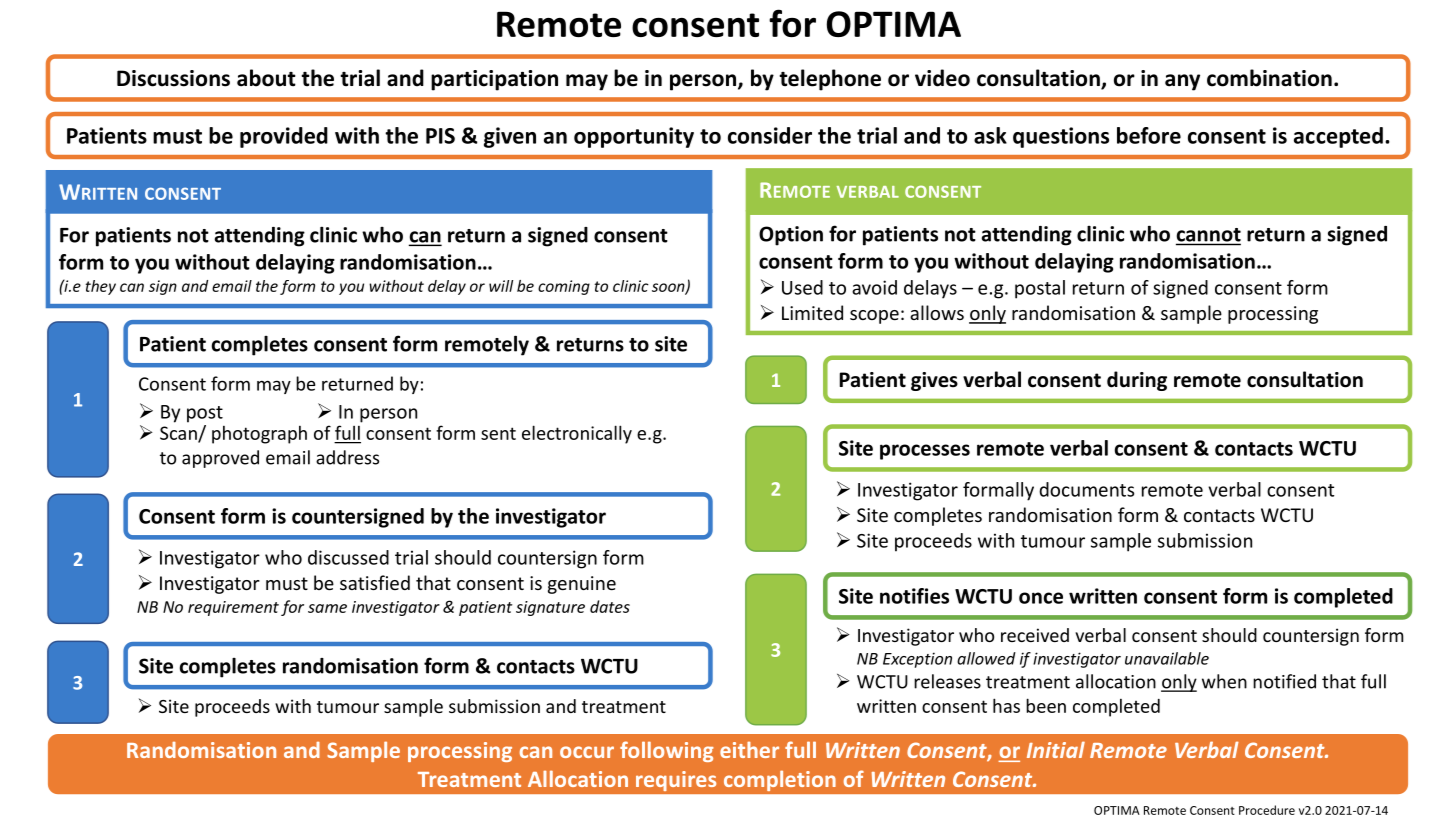 The width and height of the image is (1456, 819). I want to click on during, so click(1137, 381).
